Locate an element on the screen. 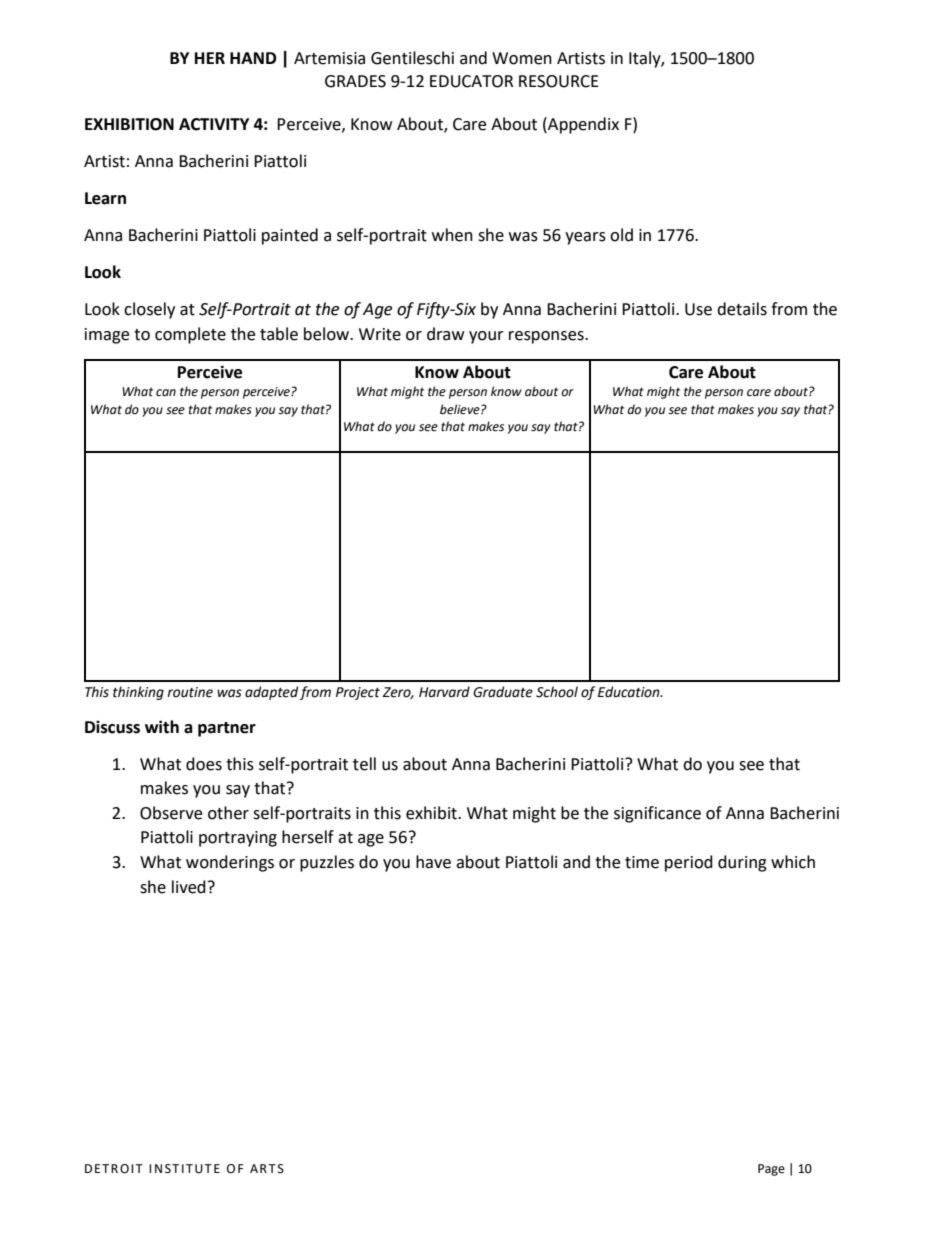 This screenshot has width=952, height=1233. tell is located at coordinates (364, 764).
